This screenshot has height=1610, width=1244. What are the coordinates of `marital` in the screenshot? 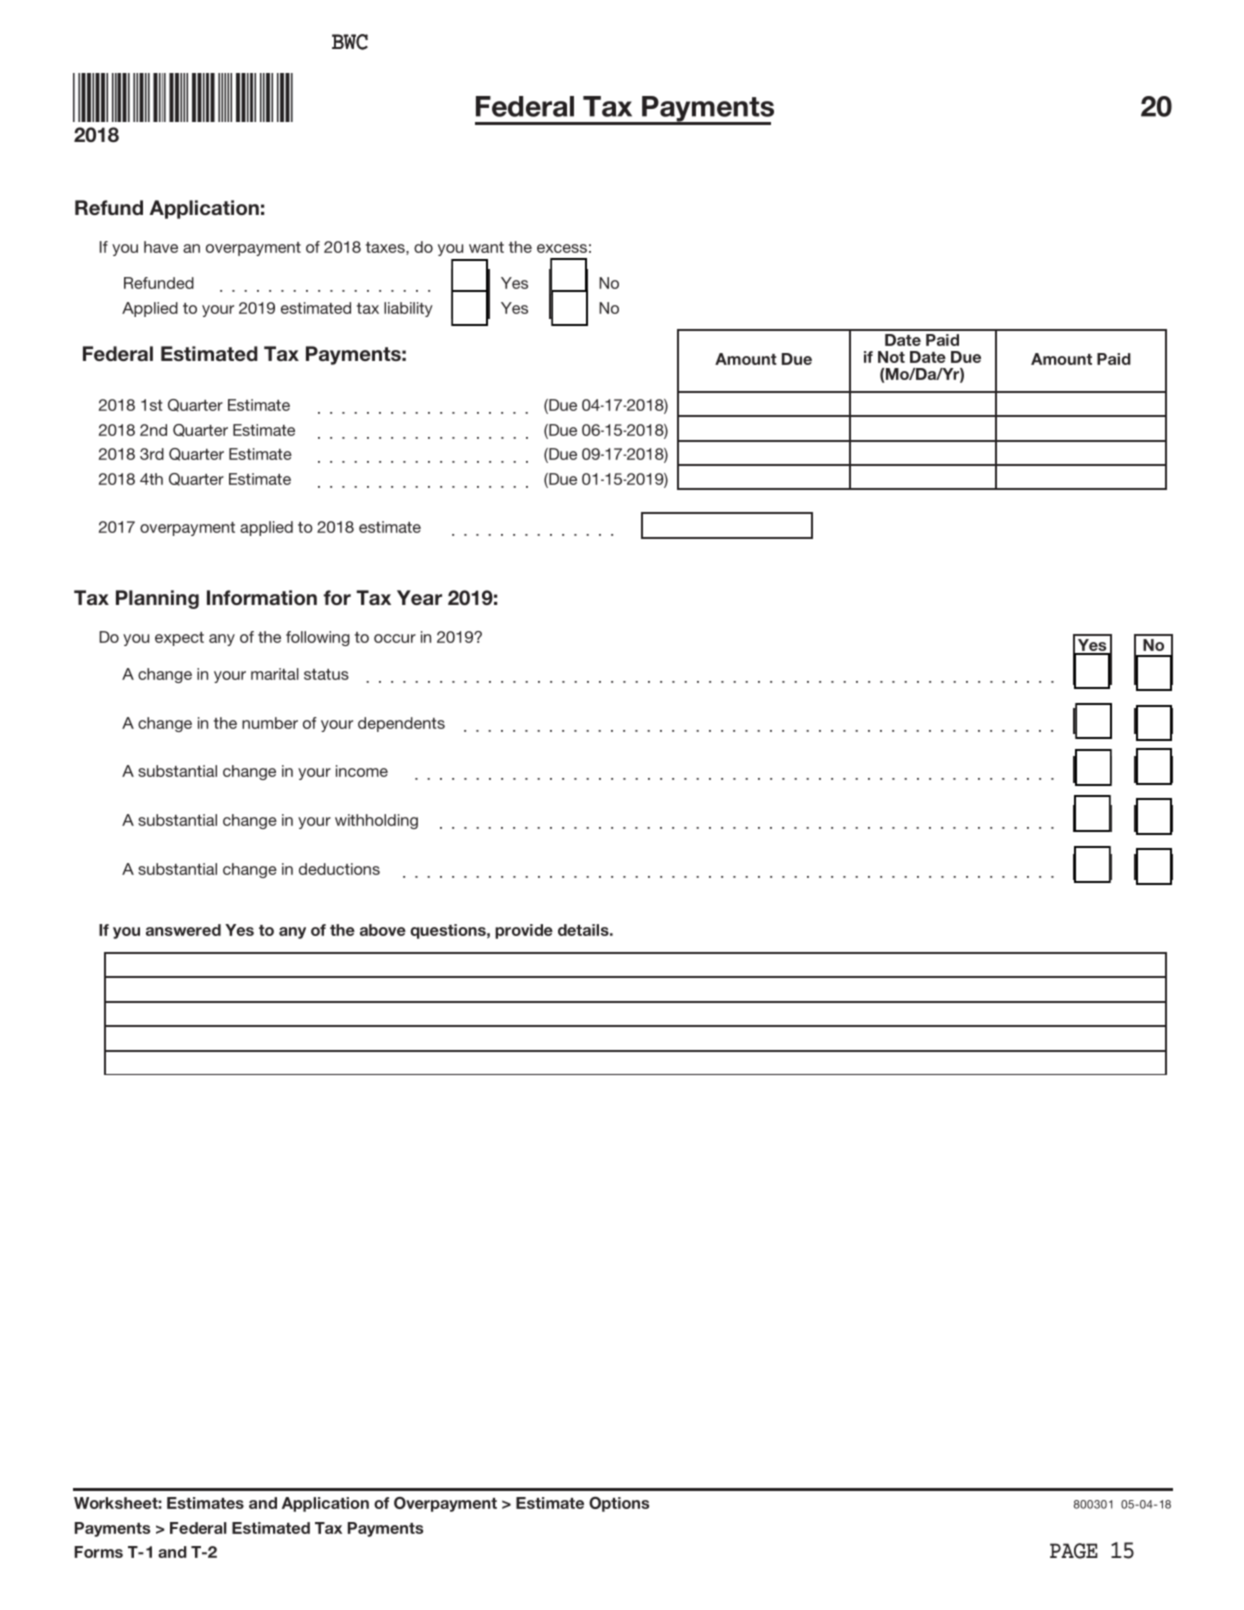 It's located at (275, 674).
